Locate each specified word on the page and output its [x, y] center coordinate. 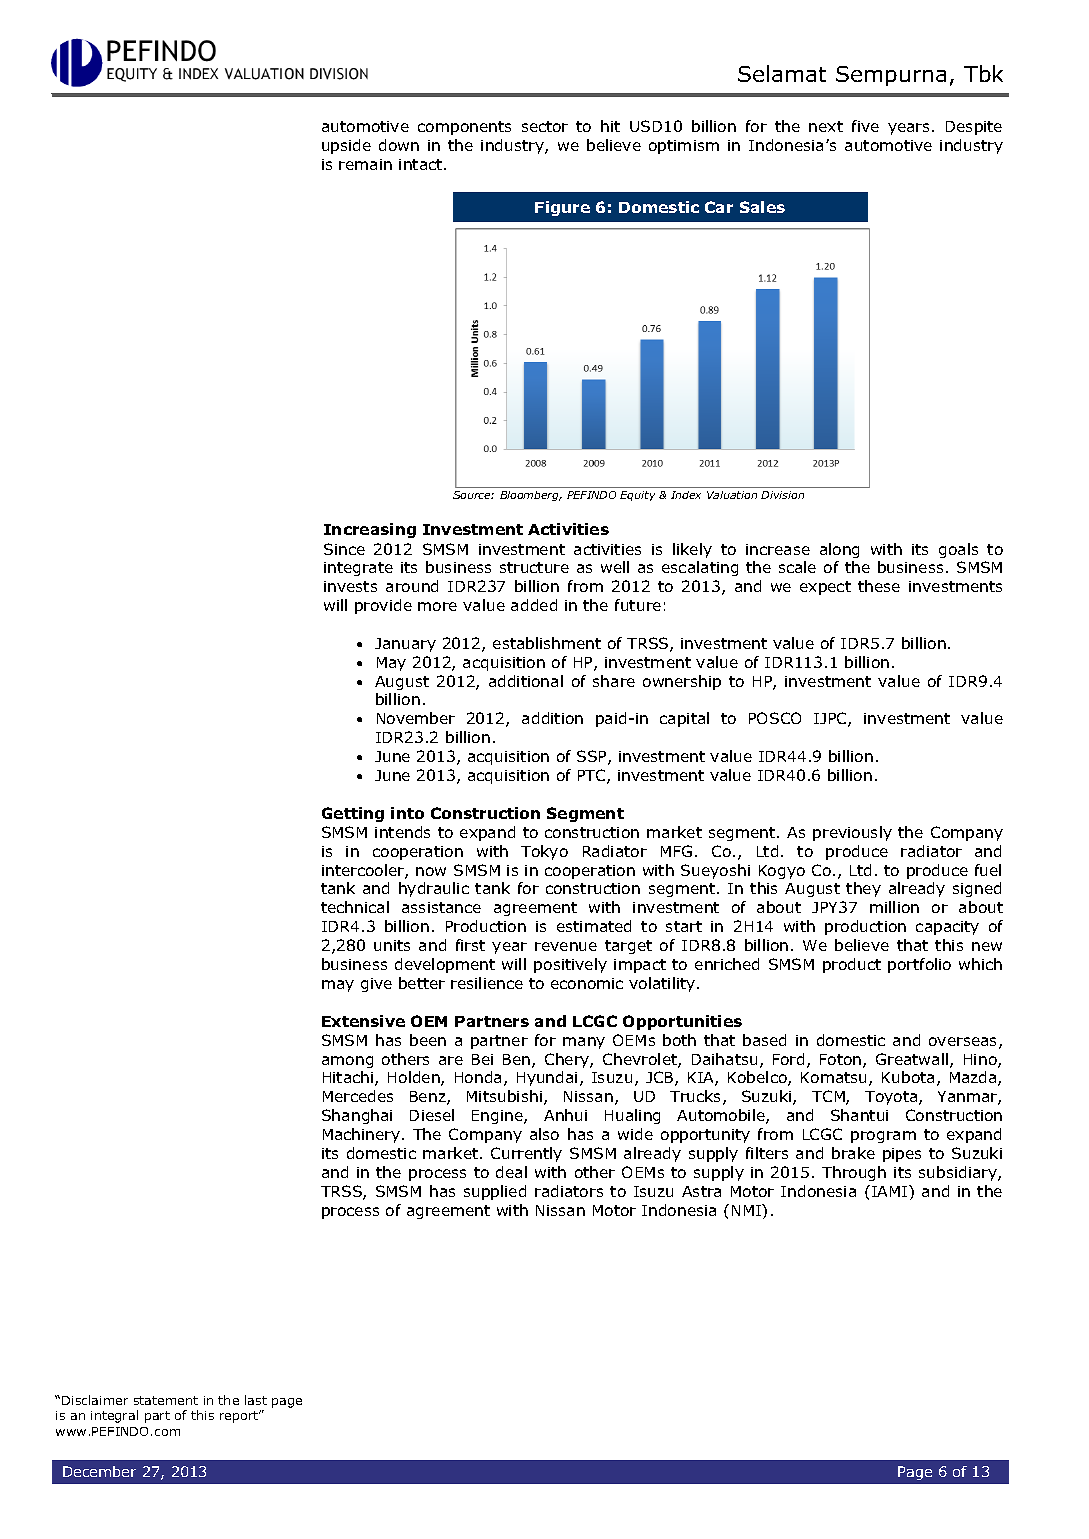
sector [545, 126]
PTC [593, 776]
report [240, 1416]
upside [346, 146]
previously [852, 833]
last [256, 1400]
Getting [353, 814]
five [865, 126]
